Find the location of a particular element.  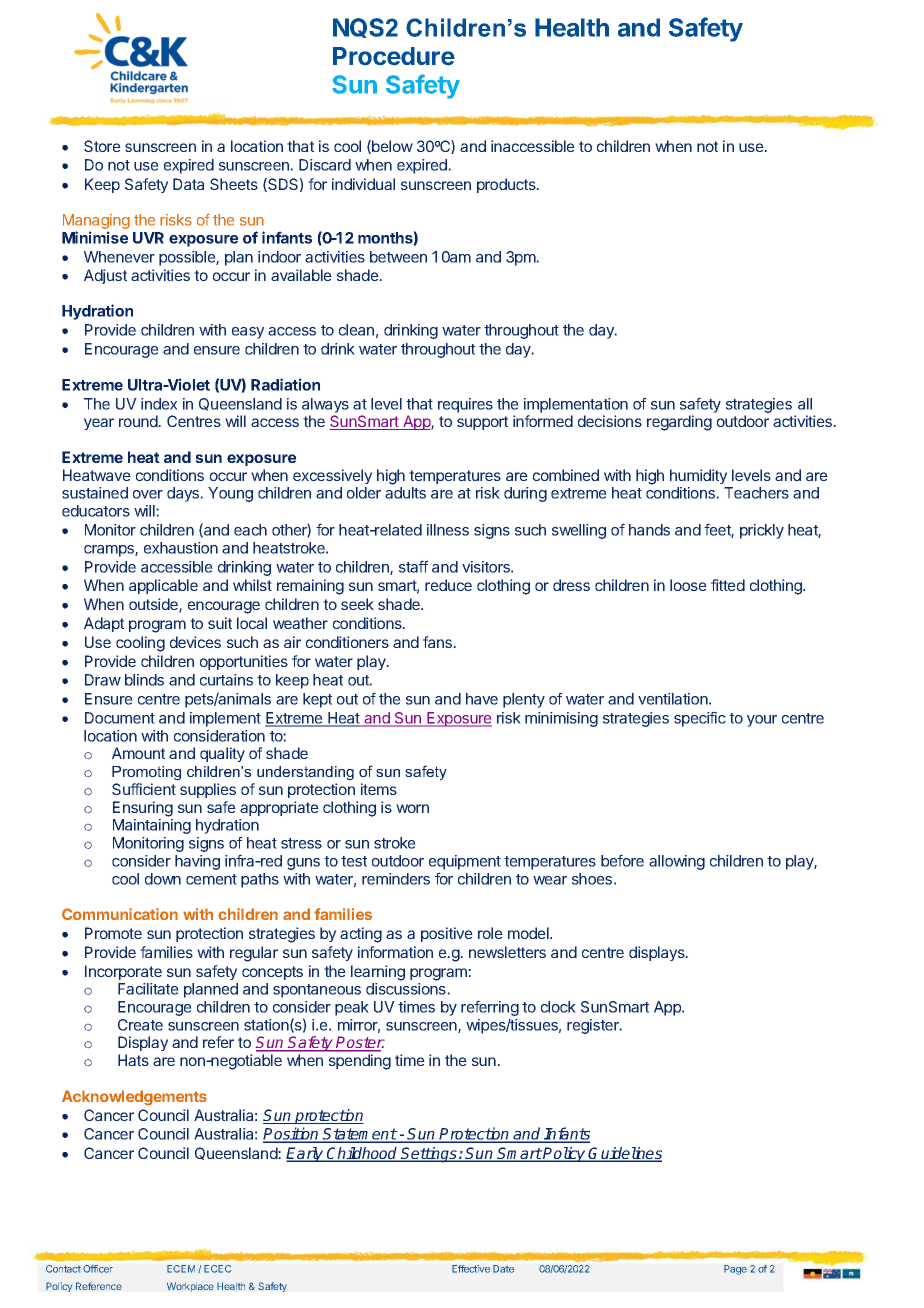

fans is located at coordinates (438, 642).
